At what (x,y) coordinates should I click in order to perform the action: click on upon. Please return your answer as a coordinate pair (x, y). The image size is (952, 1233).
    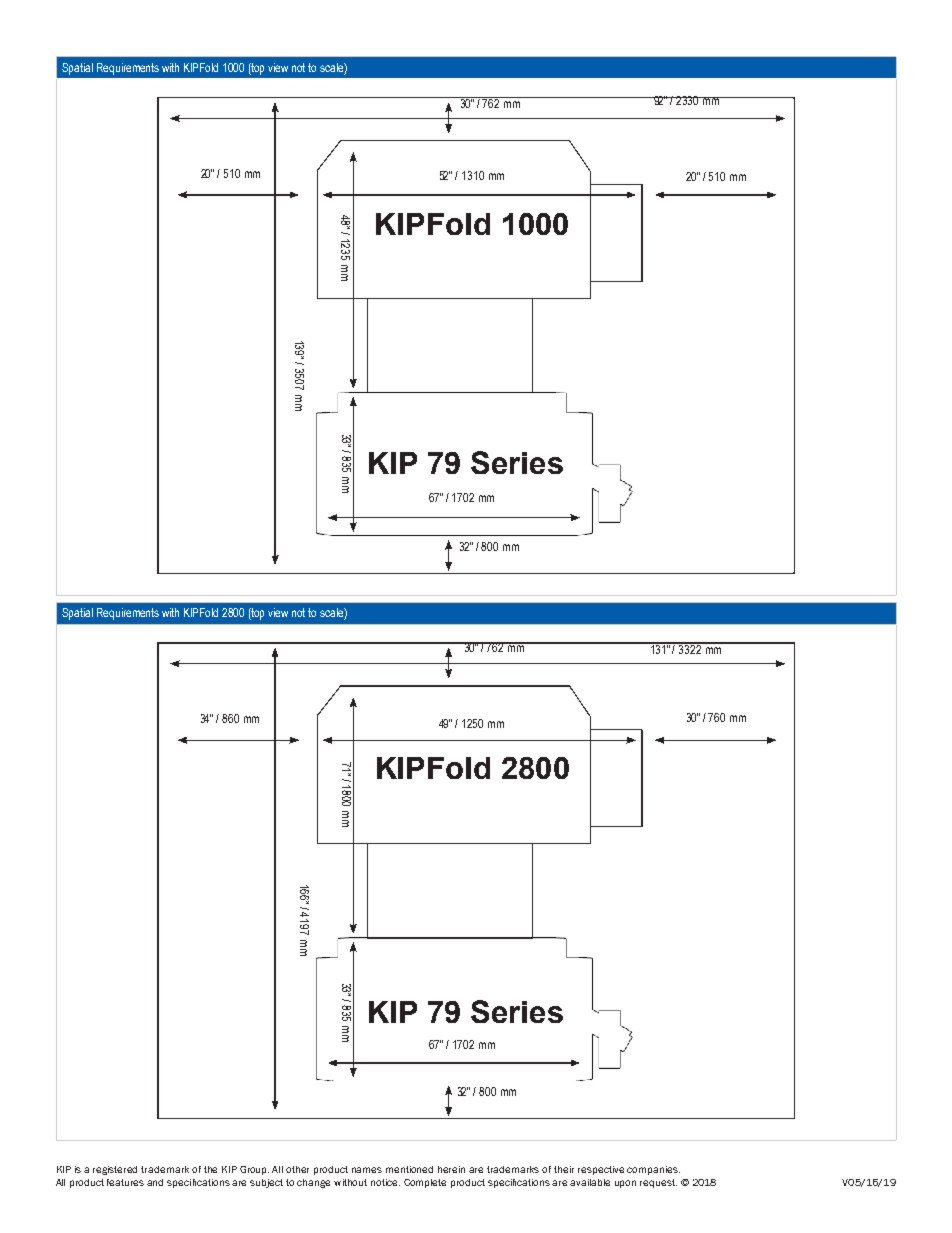
    Looking at the image, I should click on (625, 1184).
